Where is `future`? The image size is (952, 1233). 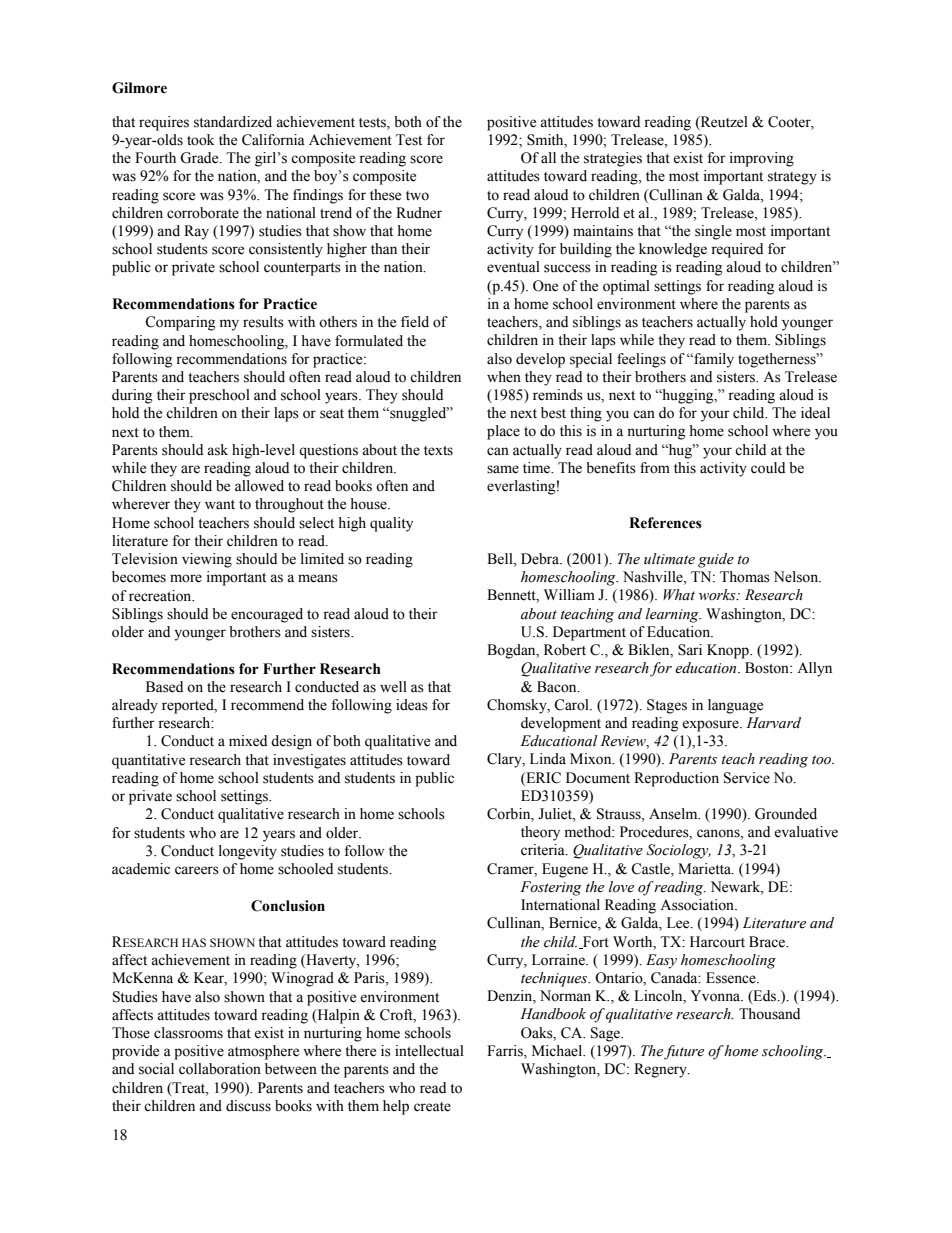
future is located at coordinates (684, 1052).
